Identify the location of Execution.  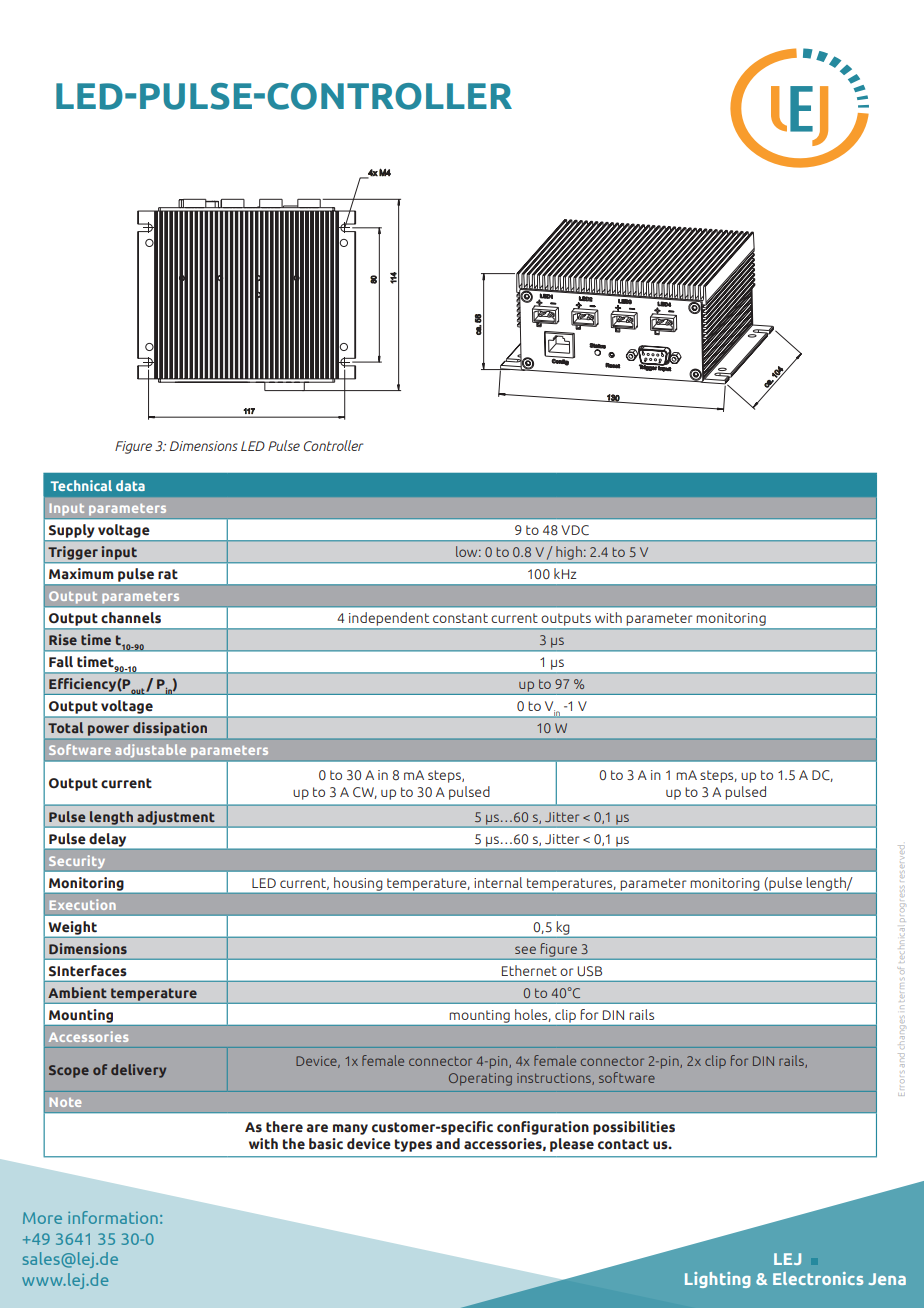
(83, 904).
